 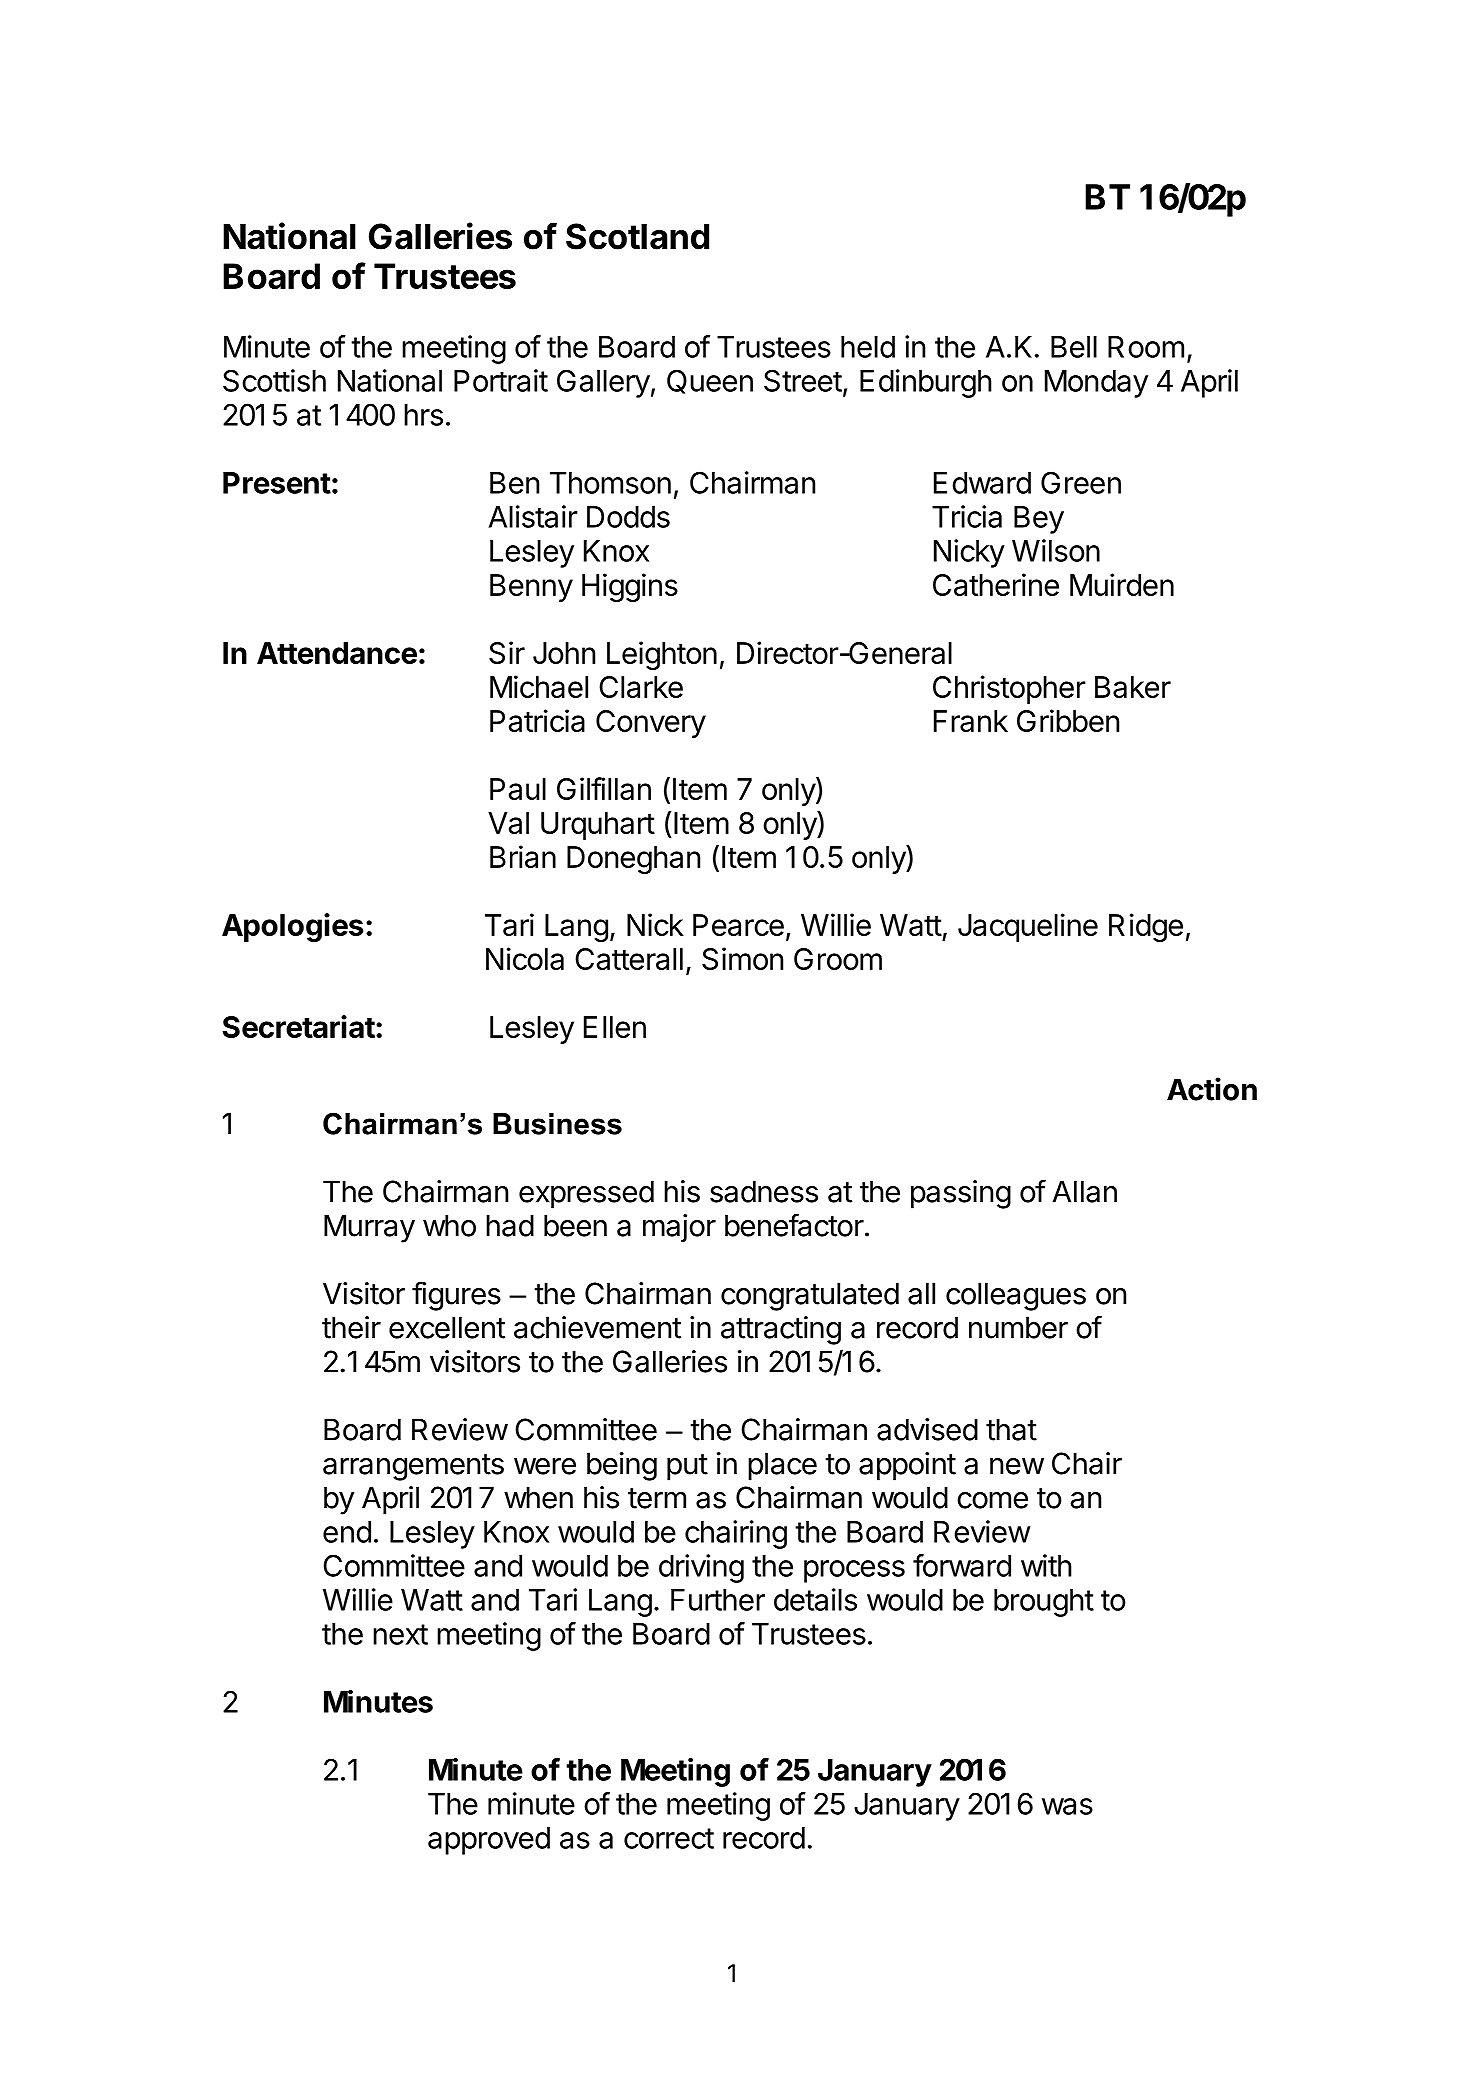 What do you see at coordinates (413, 1467) in the screenshot?
I see `arrangements` at bounding box center [413, 1467].
